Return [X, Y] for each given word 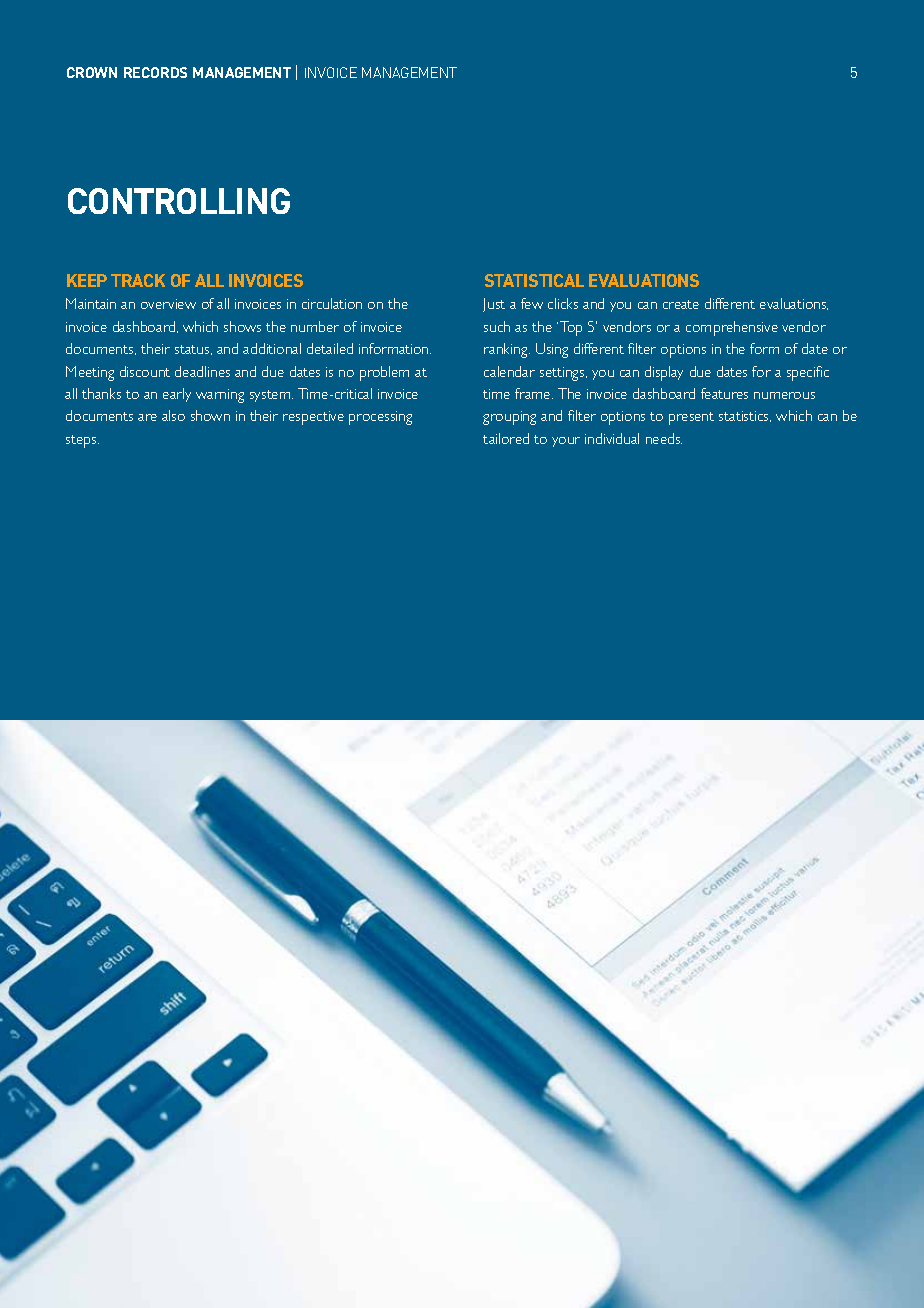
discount [145, 371]
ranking [507, 350]
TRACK [138, 280]
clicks [563, 303]
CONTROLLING [179, 201]
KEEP [87, 280]
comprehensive [732, 328]
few [532, 303]
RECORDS [155, 72]
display [664, 373]
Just [494, 305]
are [147, 417]
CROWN [92, 72]
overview [168, 304]
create [681, 304]
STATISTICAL [534, 280]
